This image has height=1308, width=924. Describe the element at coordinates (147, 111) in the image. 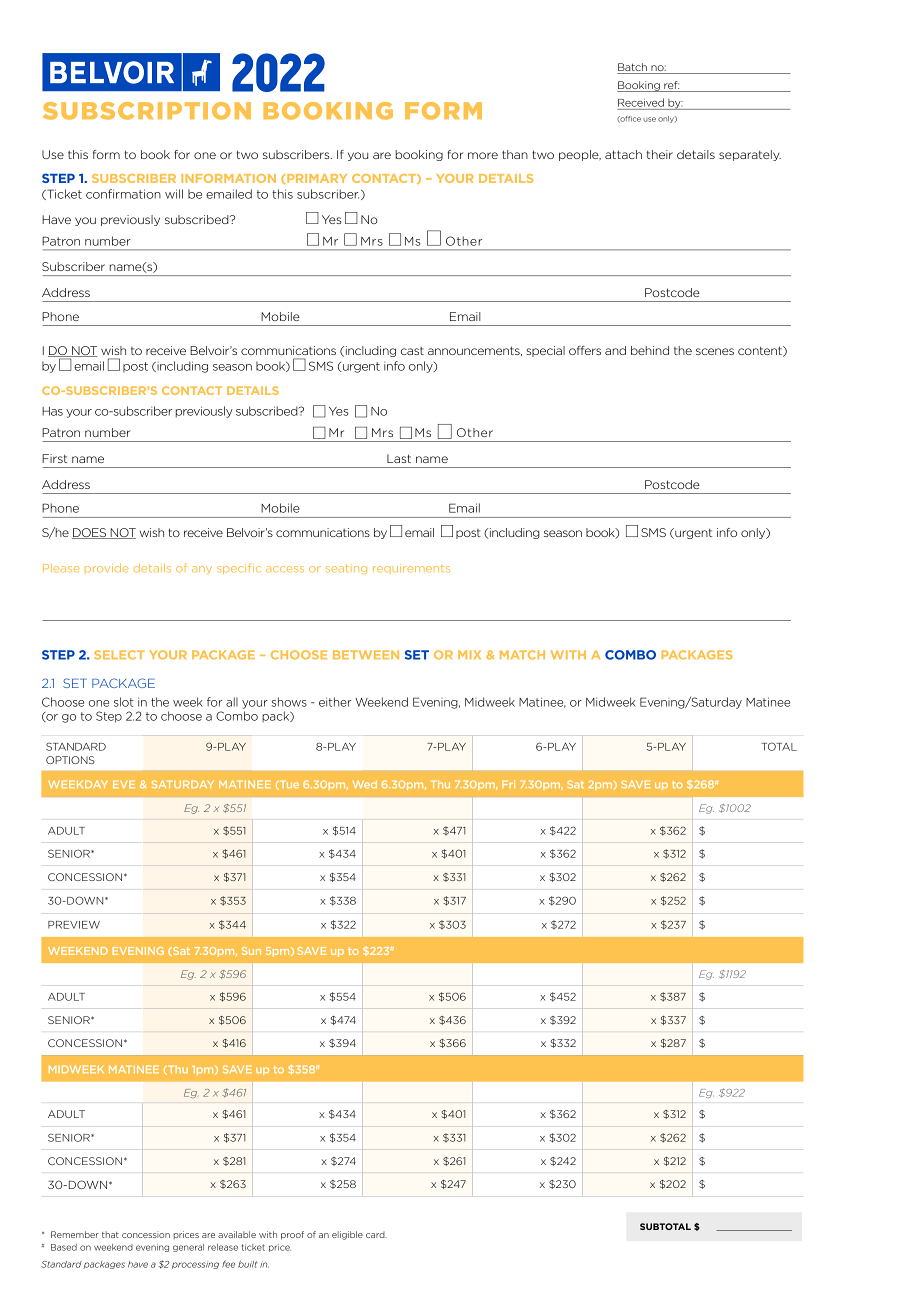

I see `SUBSCRIPTION` at that location.
